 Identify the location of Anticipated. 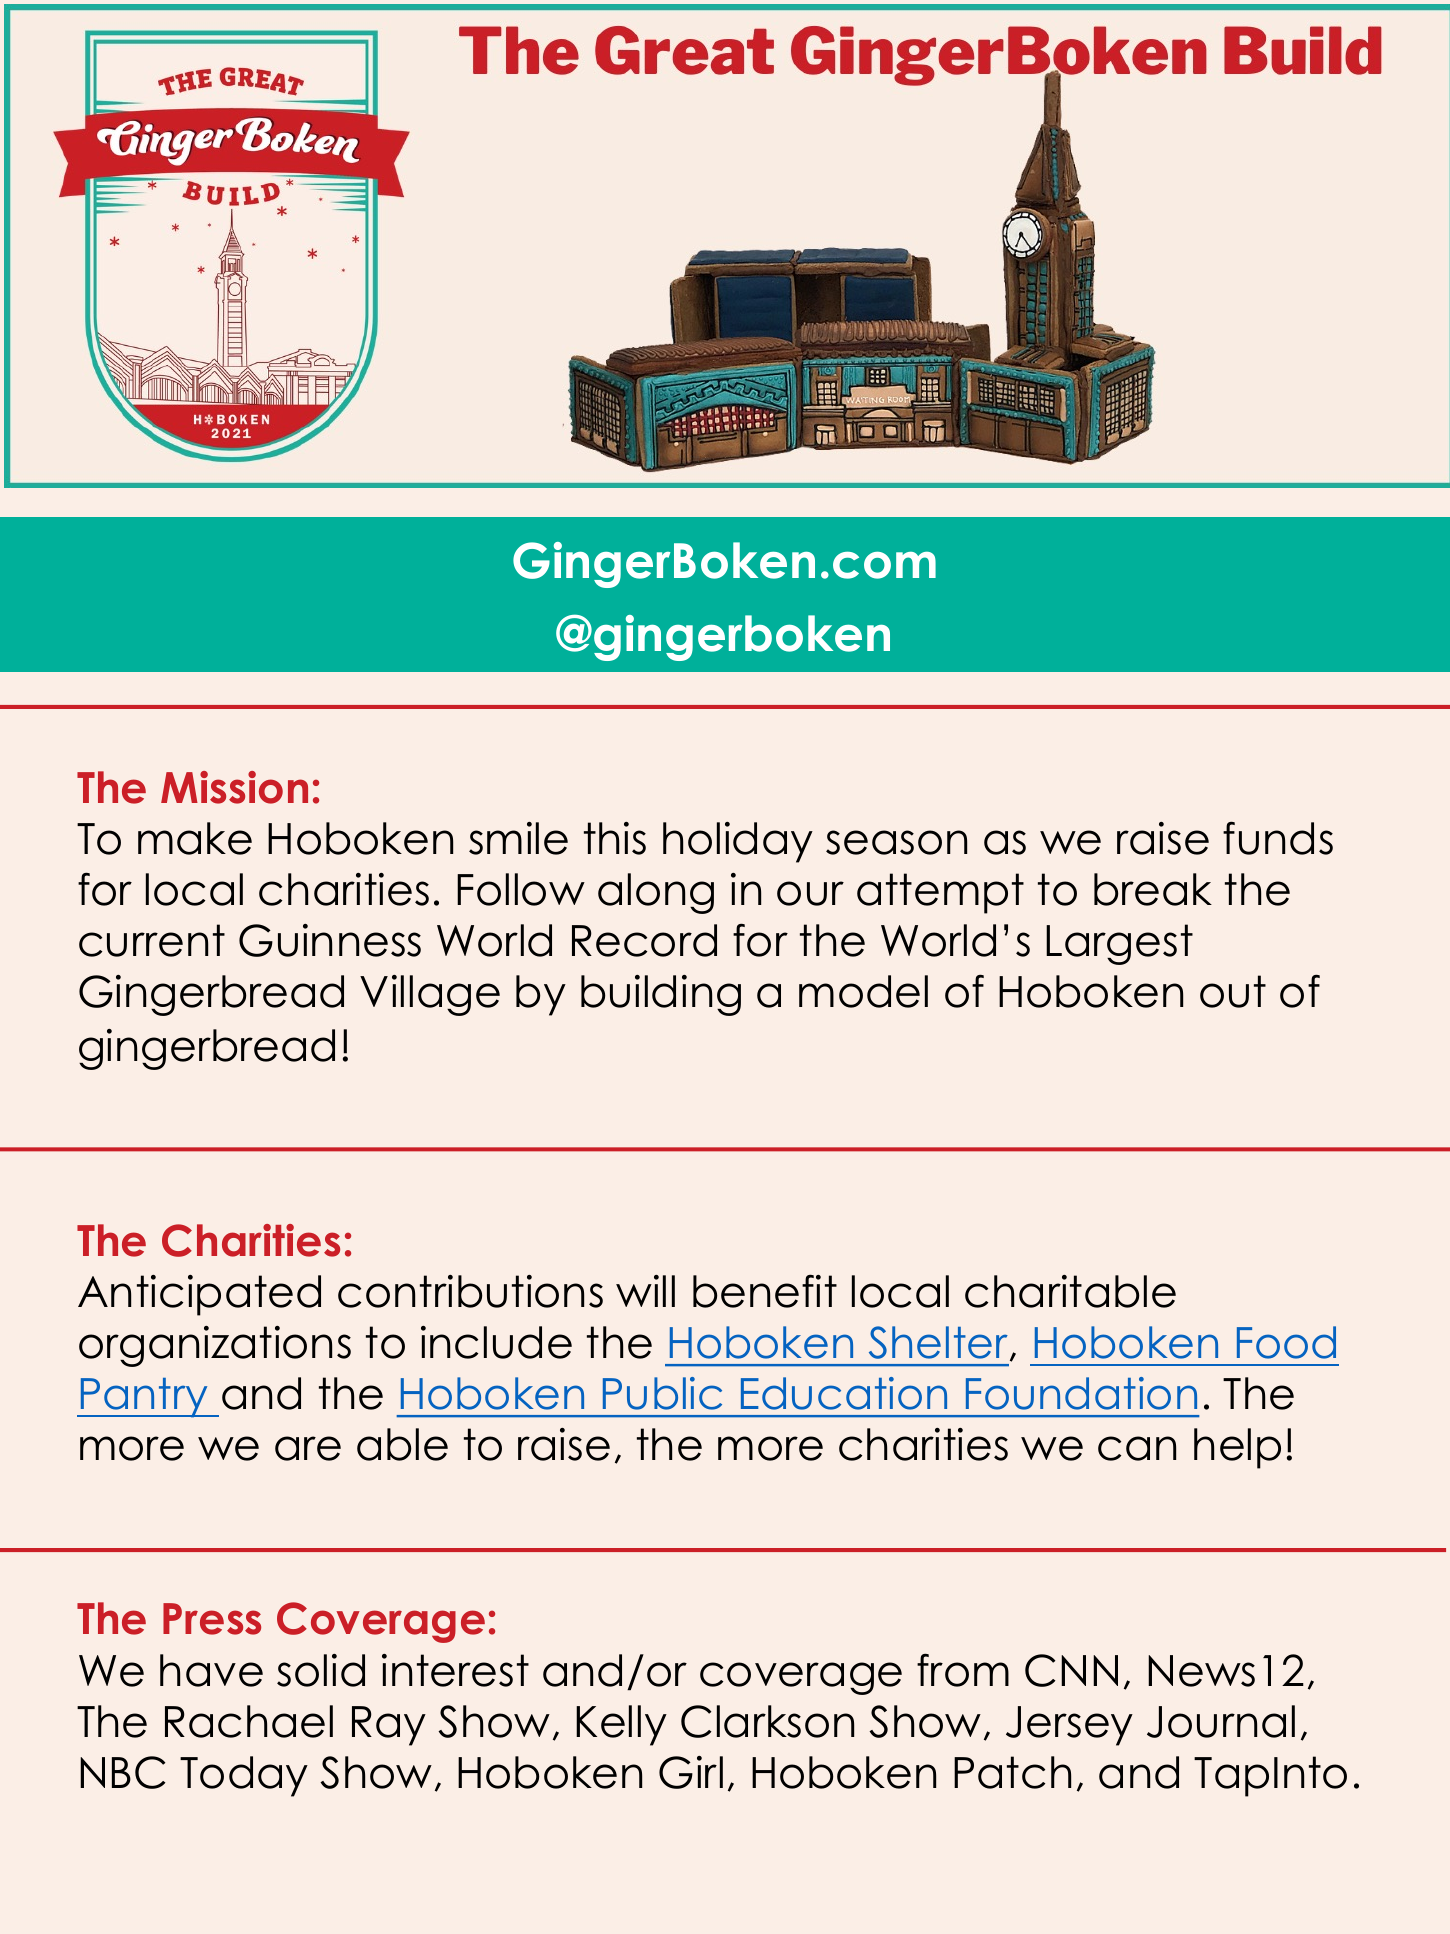
(199, 1295).
